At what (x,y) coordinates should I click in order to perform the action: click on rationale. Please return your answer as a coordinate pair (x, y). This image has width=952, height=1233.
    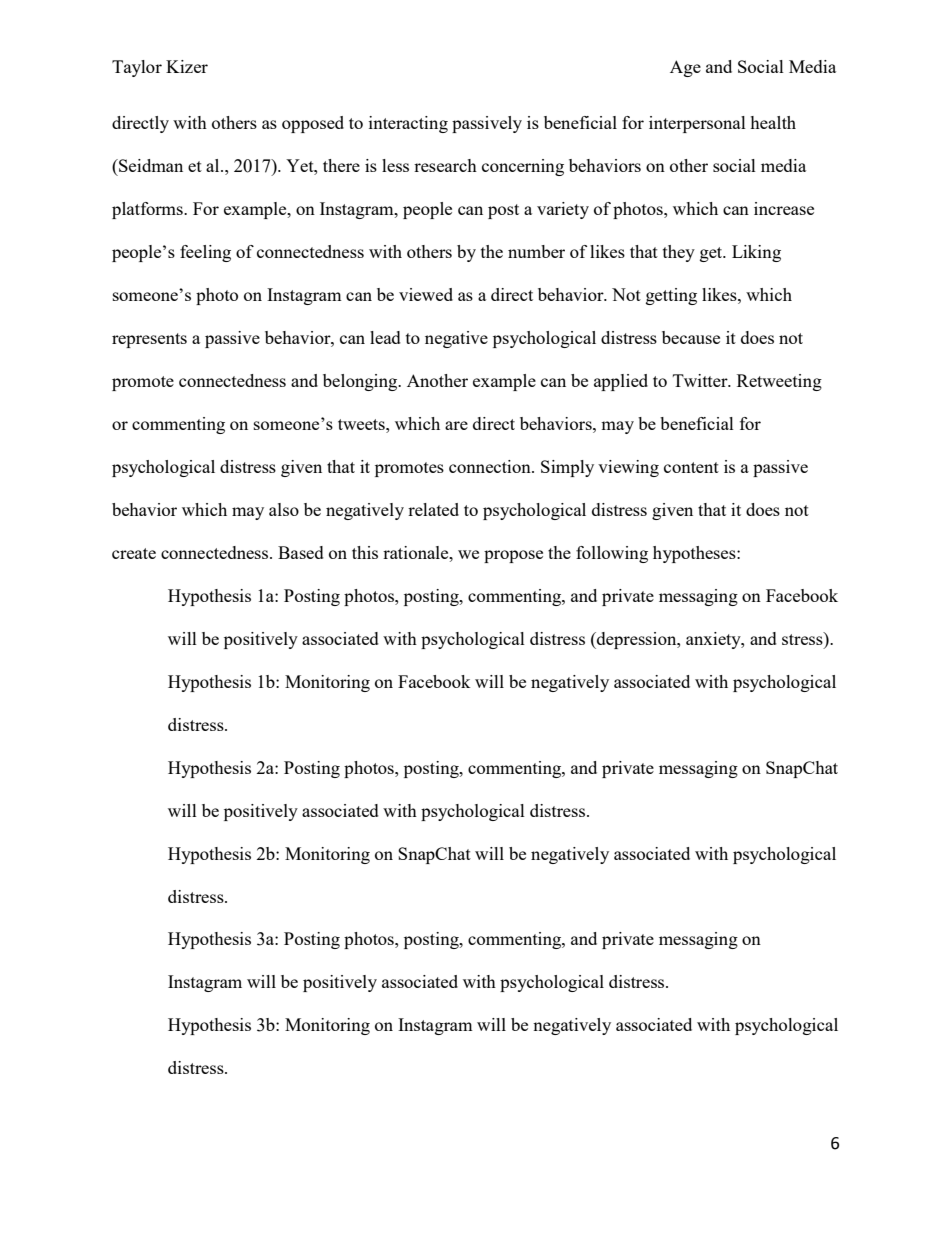
    Looking at the image, I should click on (417, 552).
